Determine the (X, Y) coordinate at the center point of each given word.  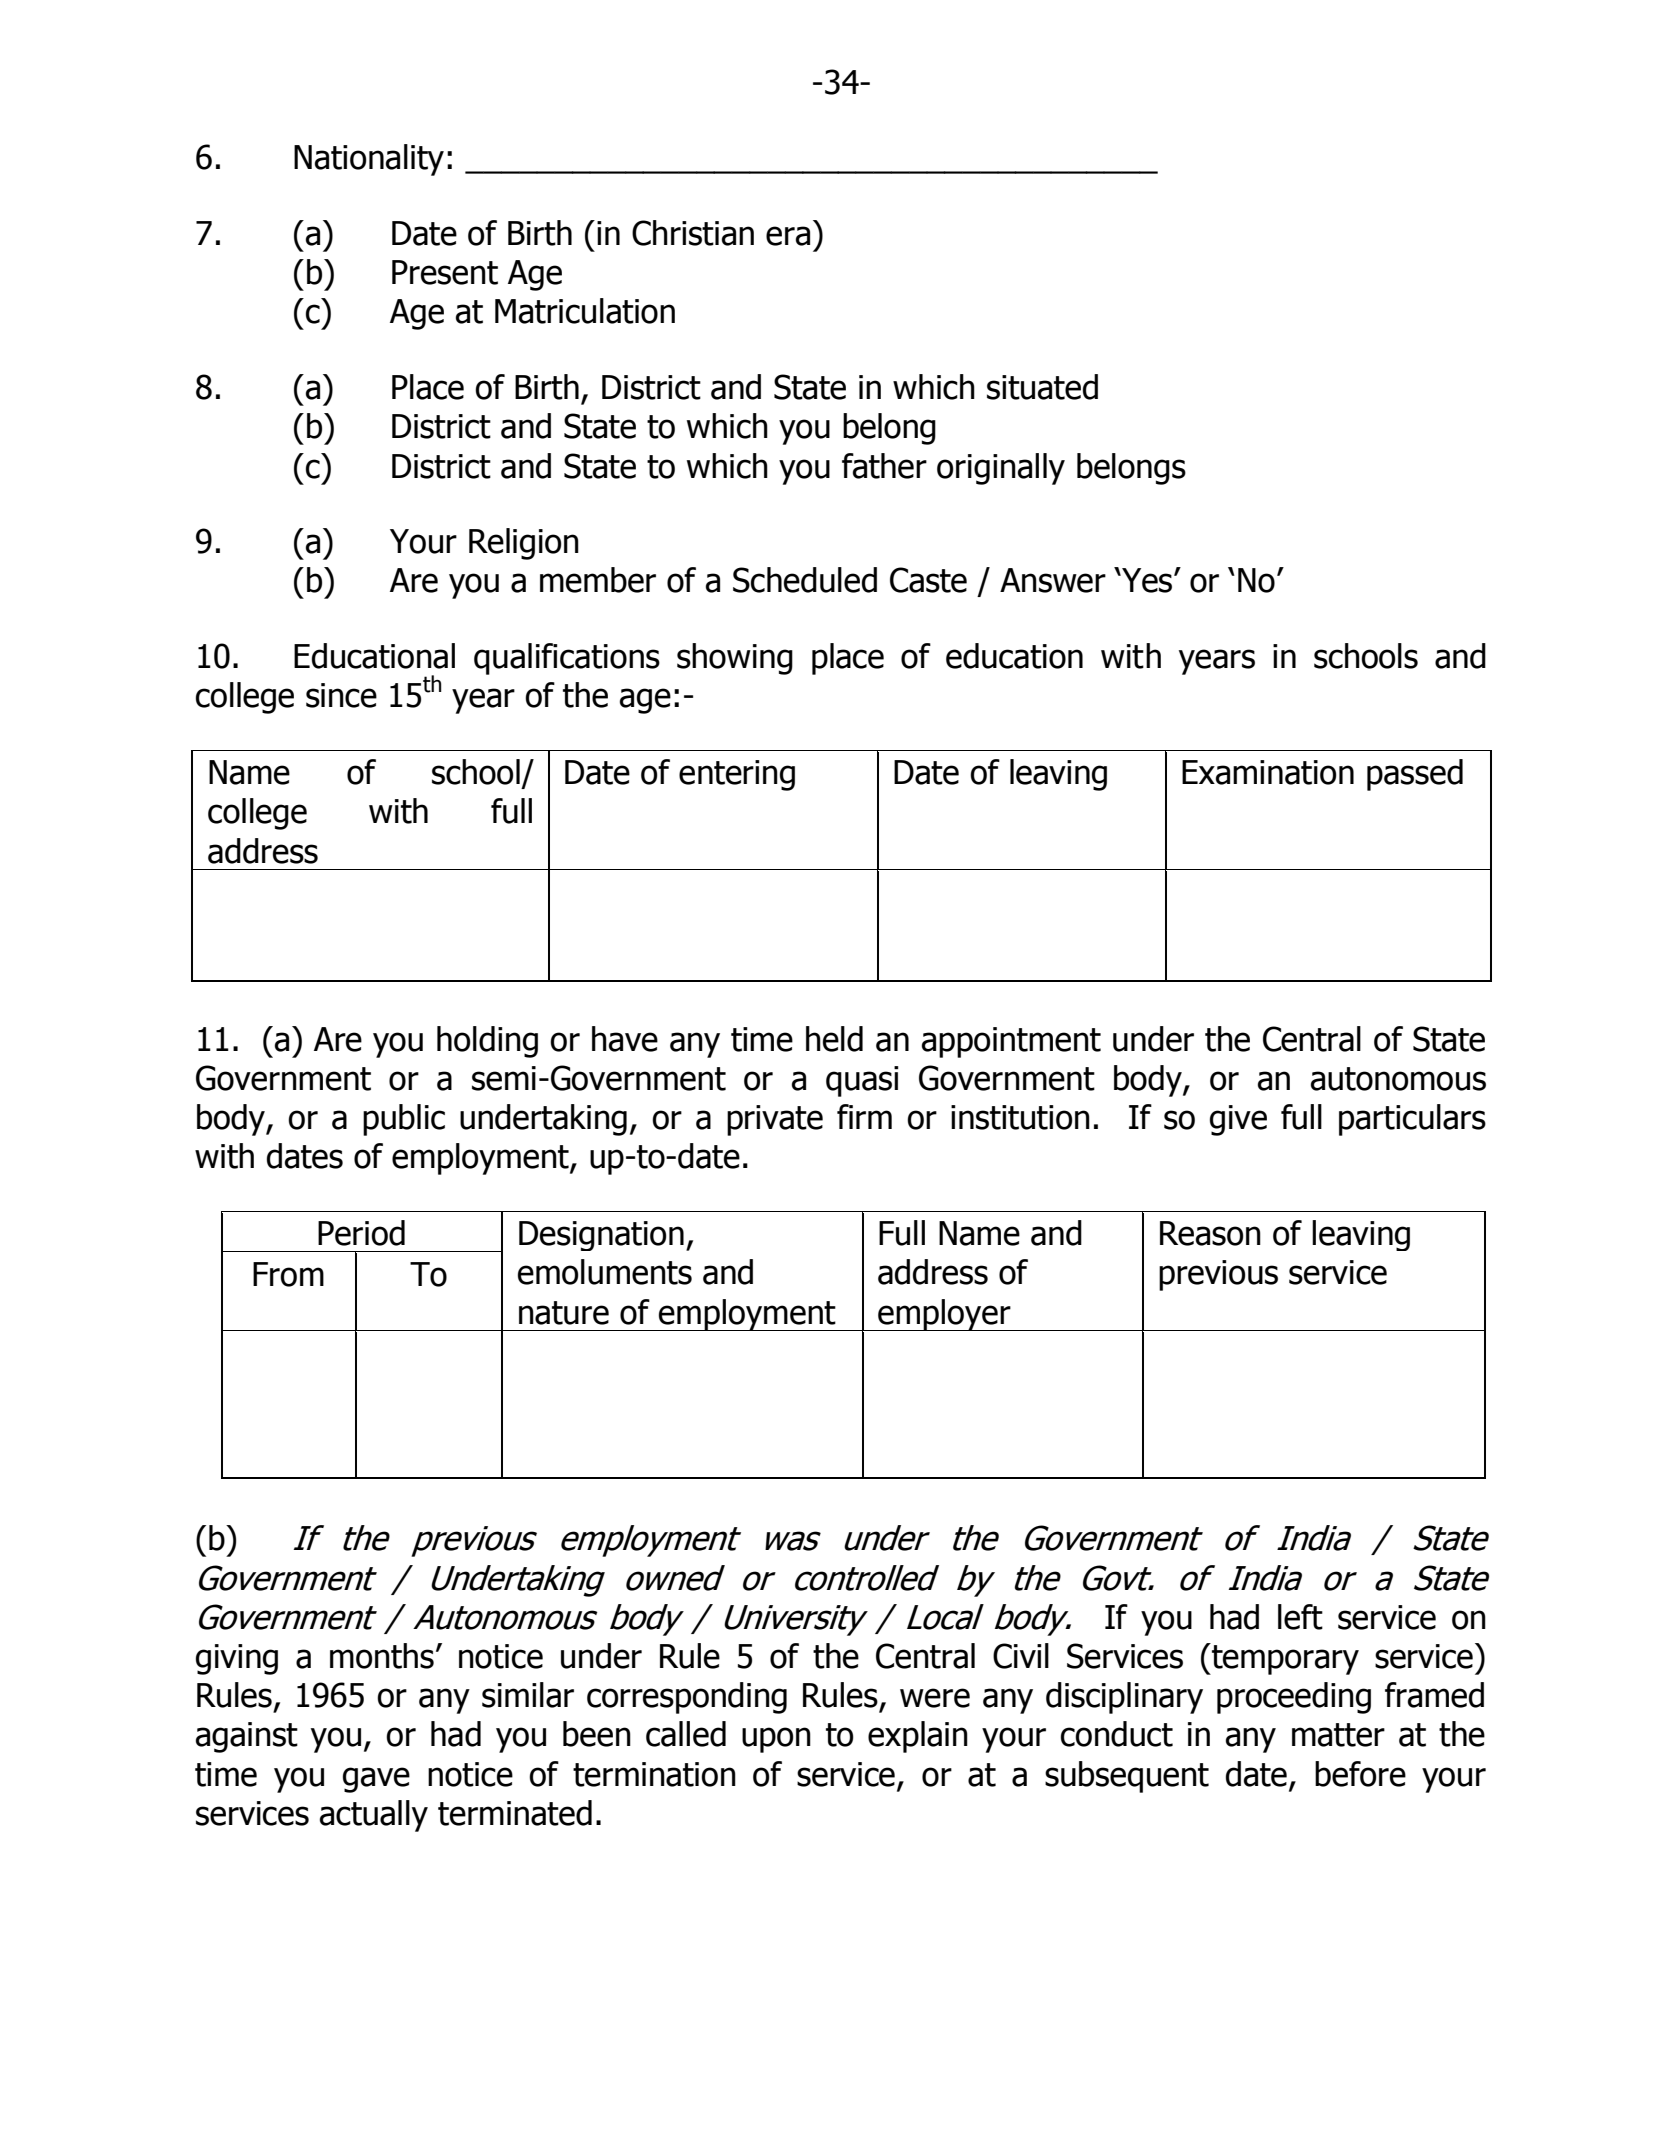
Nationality (369, 160)
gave (376, 1780)
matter (1338, 1735)
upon (776, 1740)
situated (1042, 387)
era (788, 236)
